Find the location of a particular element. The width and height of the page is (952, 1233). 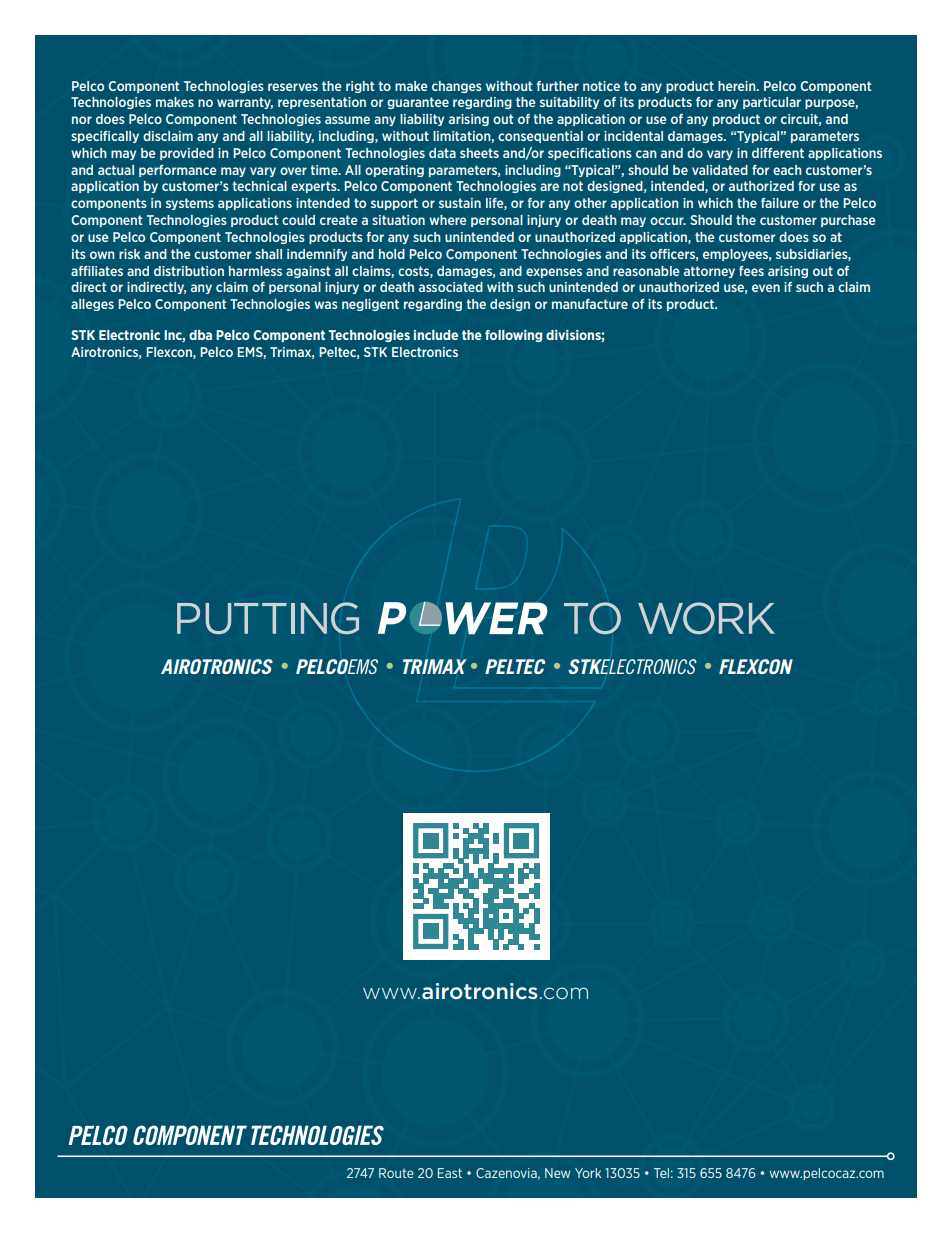

even is located at coordinates (766, 288).
